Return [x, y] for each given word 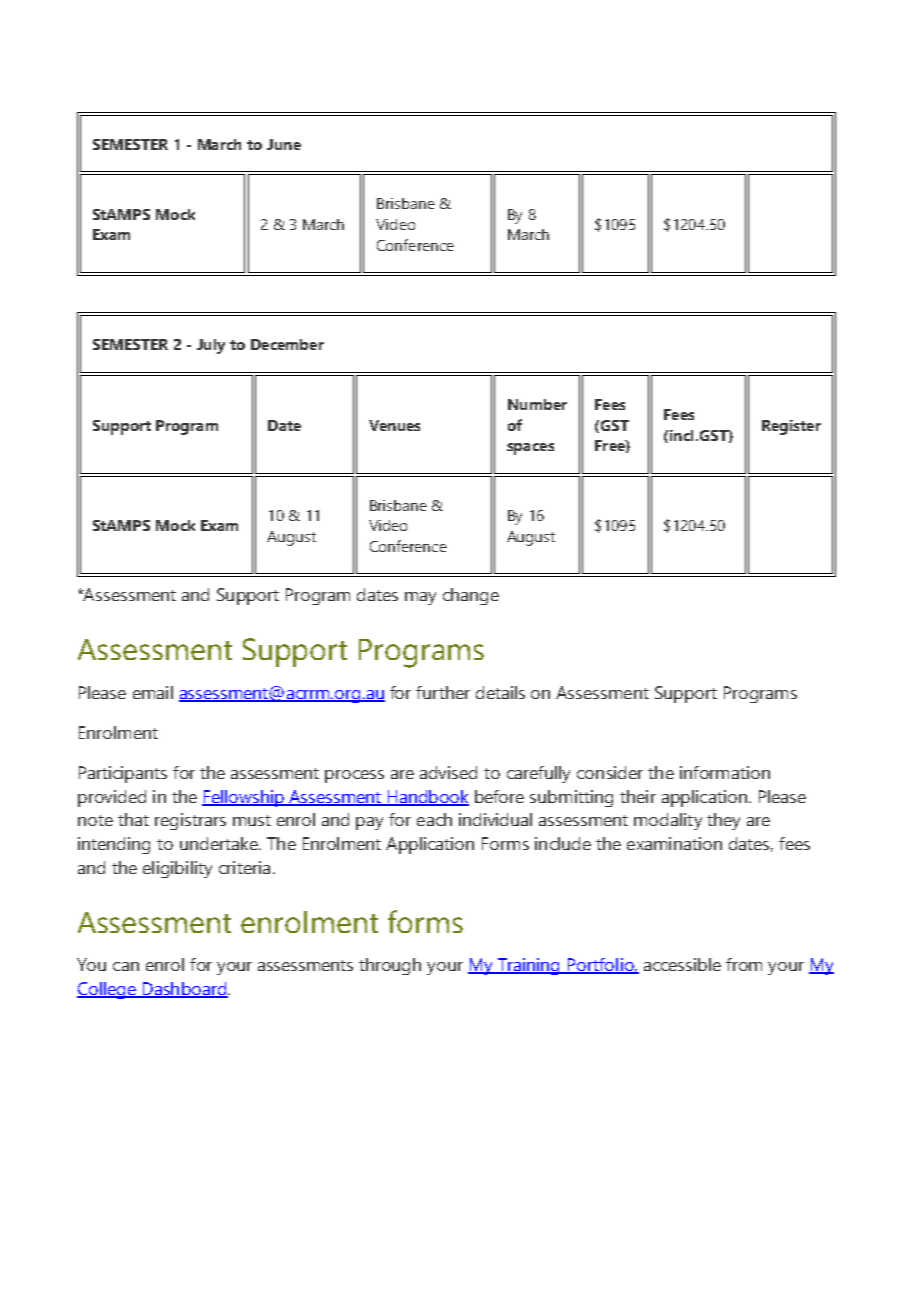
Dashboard [184, 990]
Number [537, 404]
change [471, 596]
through [390, 966]
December [287, 344]
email [153, 692]
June [284, 144]
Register [791, 427]
